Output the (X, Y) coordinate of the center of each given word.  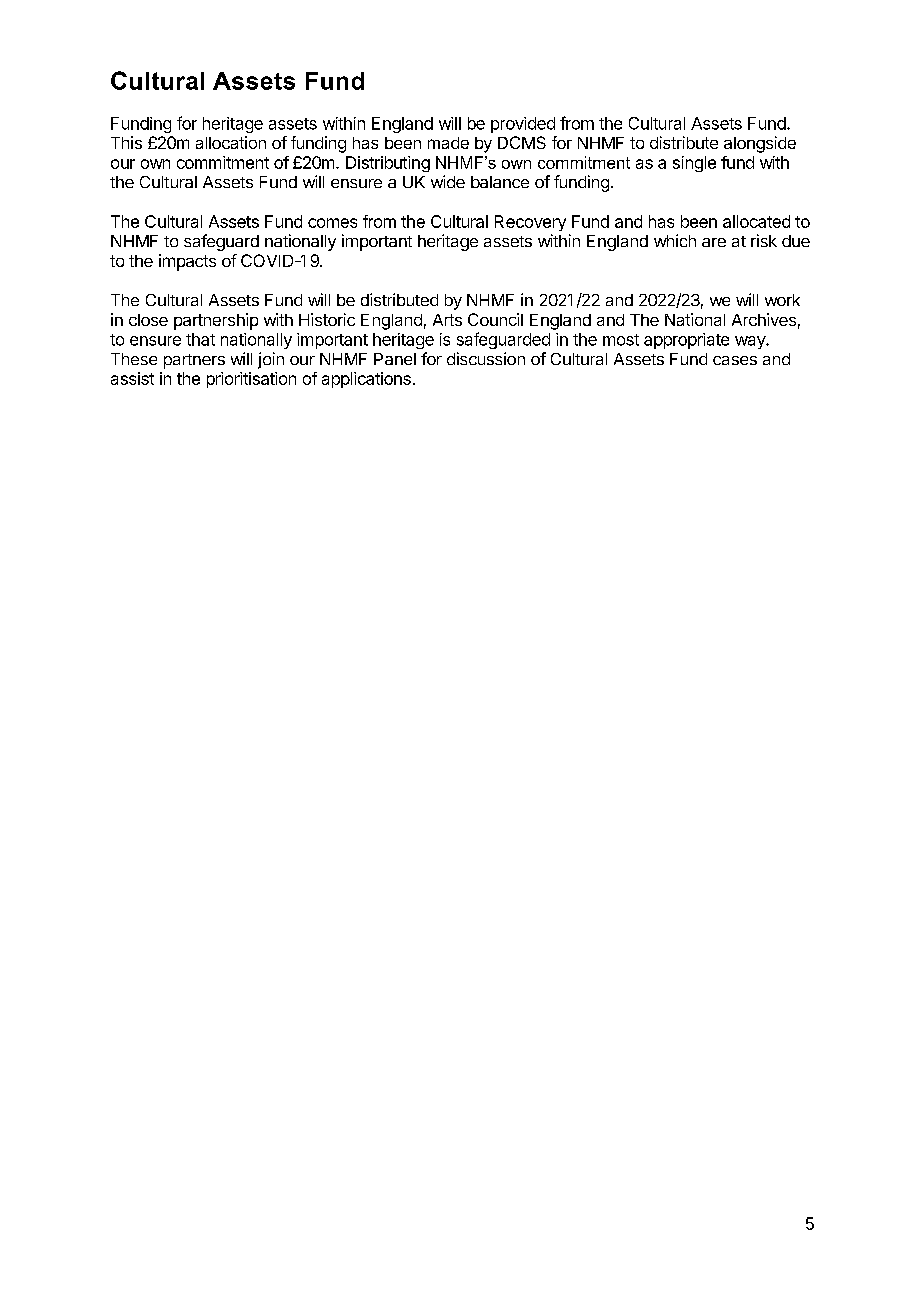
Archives (764, 319)
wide (448, 181)
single (694, 164)
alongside (760, 144)
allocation (231, 142)
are (714, 242)
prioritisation (251, 380)
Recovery (530, 223)
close (148, 320)
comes (332, 223)
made (448, 143)
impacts (187, 262)
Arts (447, 320)
